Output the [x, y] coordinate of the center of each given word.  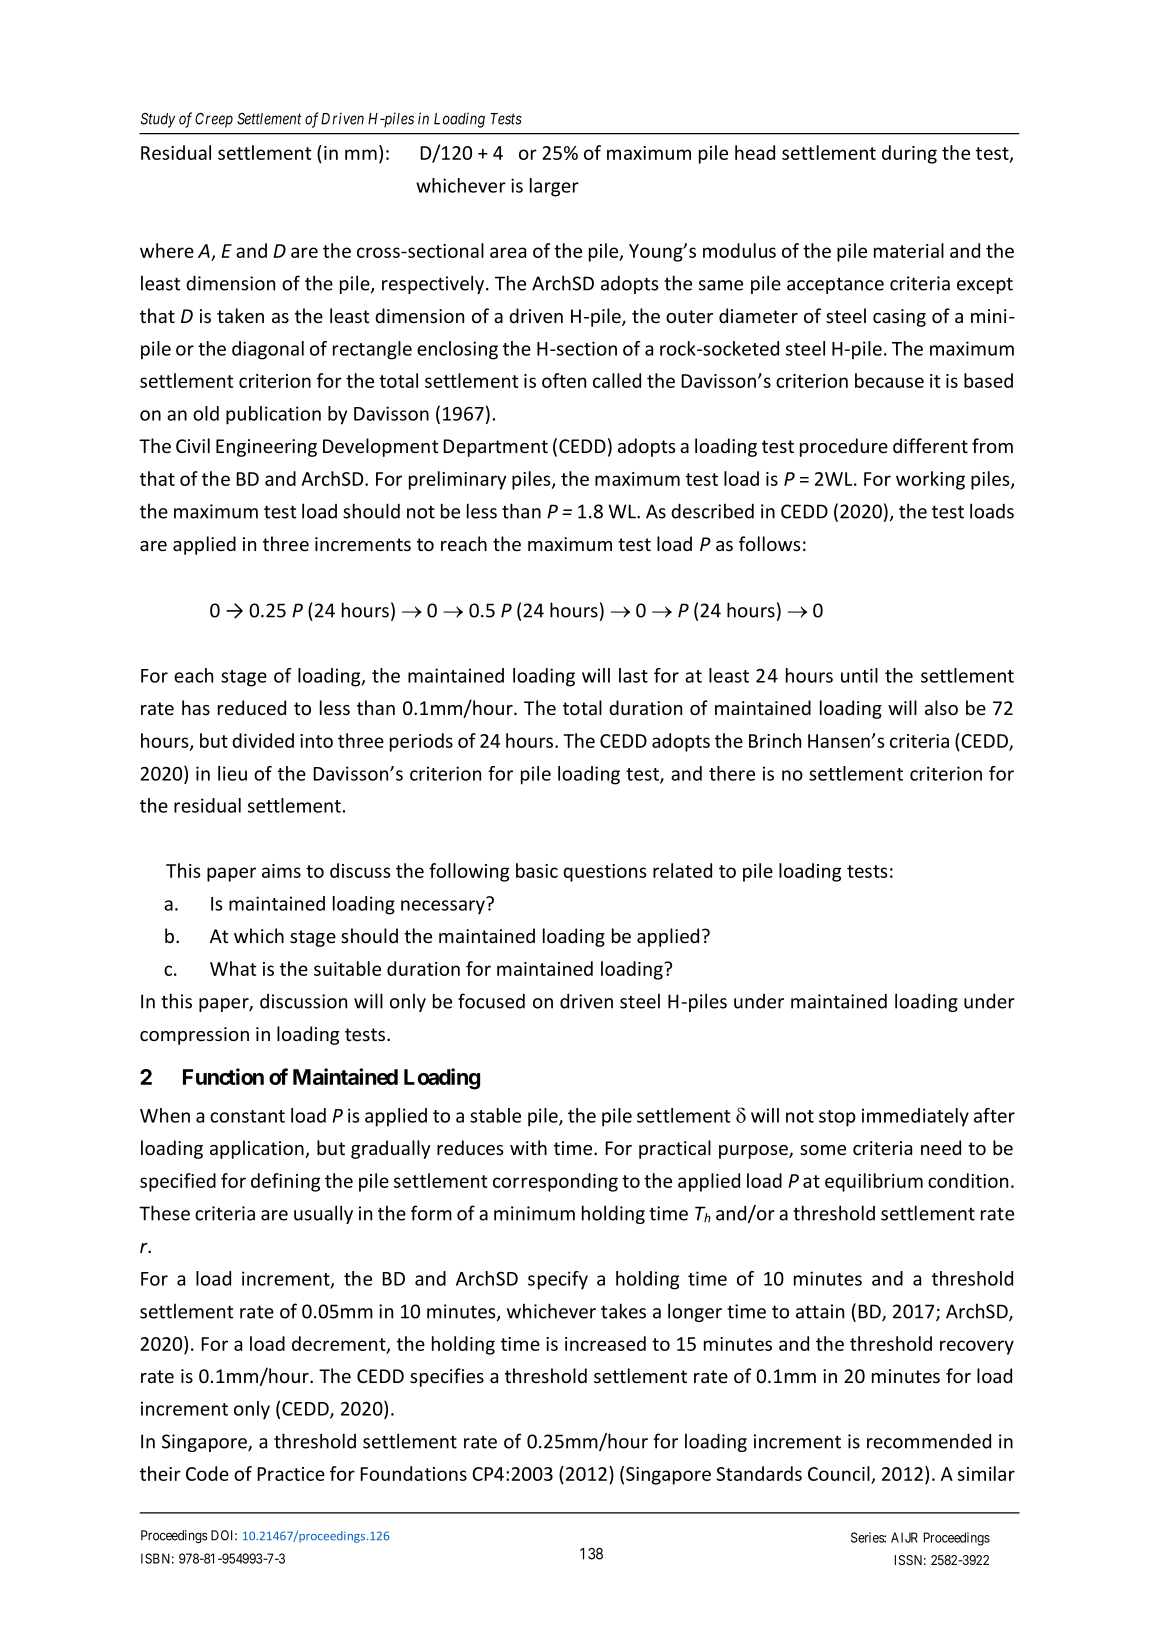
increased [605, 1343]
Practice [291, 1474]
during [909, 154]
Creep [214, 120]
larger [554, 187]
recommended [929, 1441]
